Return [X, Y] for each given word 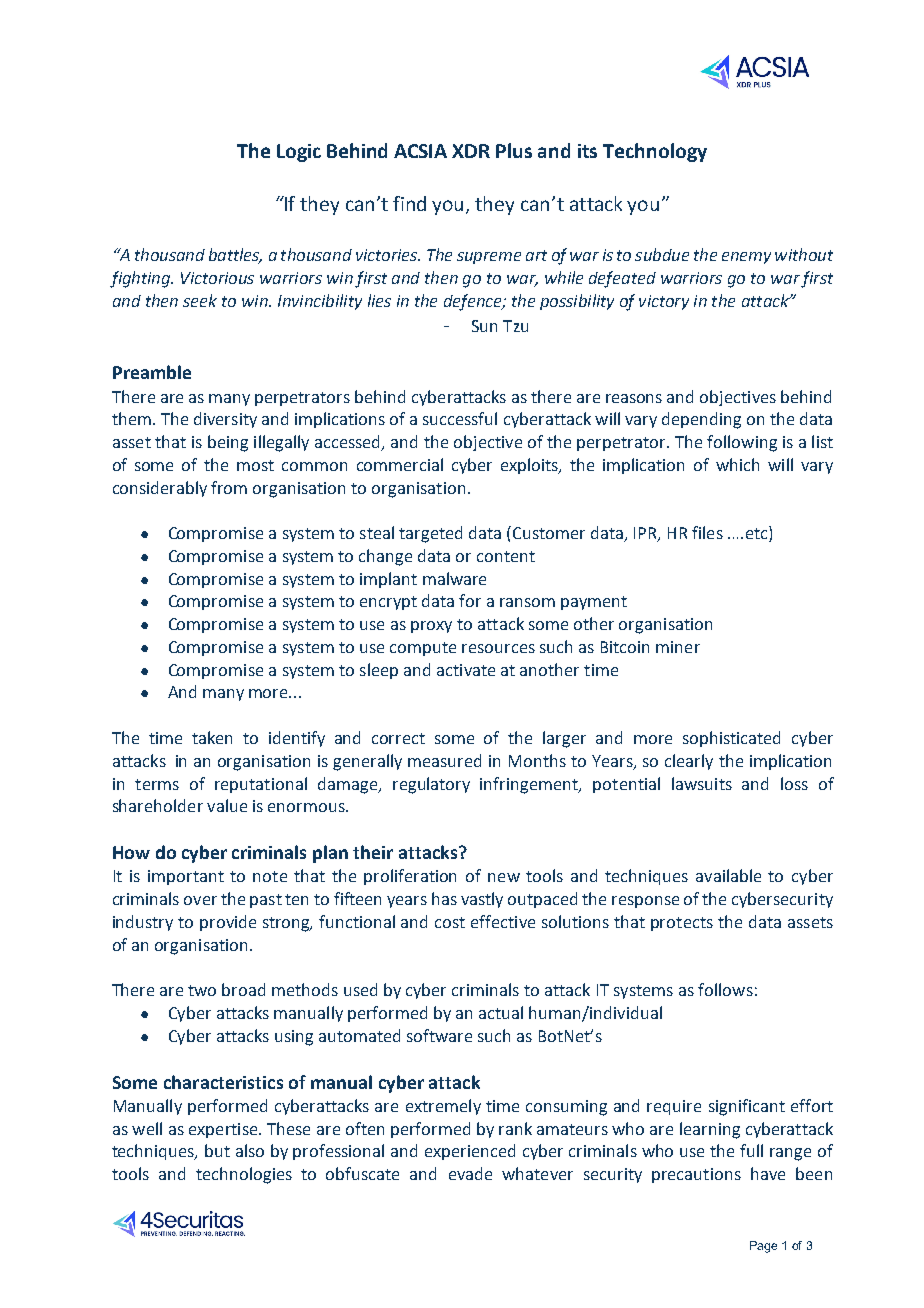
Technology [655, 152]
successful [460, 418]
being [228, 443]
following [742, 443]
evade [470, 1173]
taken [212, 737]
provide [228, 923]
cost [450, 922]
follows [725, 989]
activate [466, 670]
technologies [244, 1175]
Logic [299, 153]
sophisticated [731, 739]
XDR [471, 151]
